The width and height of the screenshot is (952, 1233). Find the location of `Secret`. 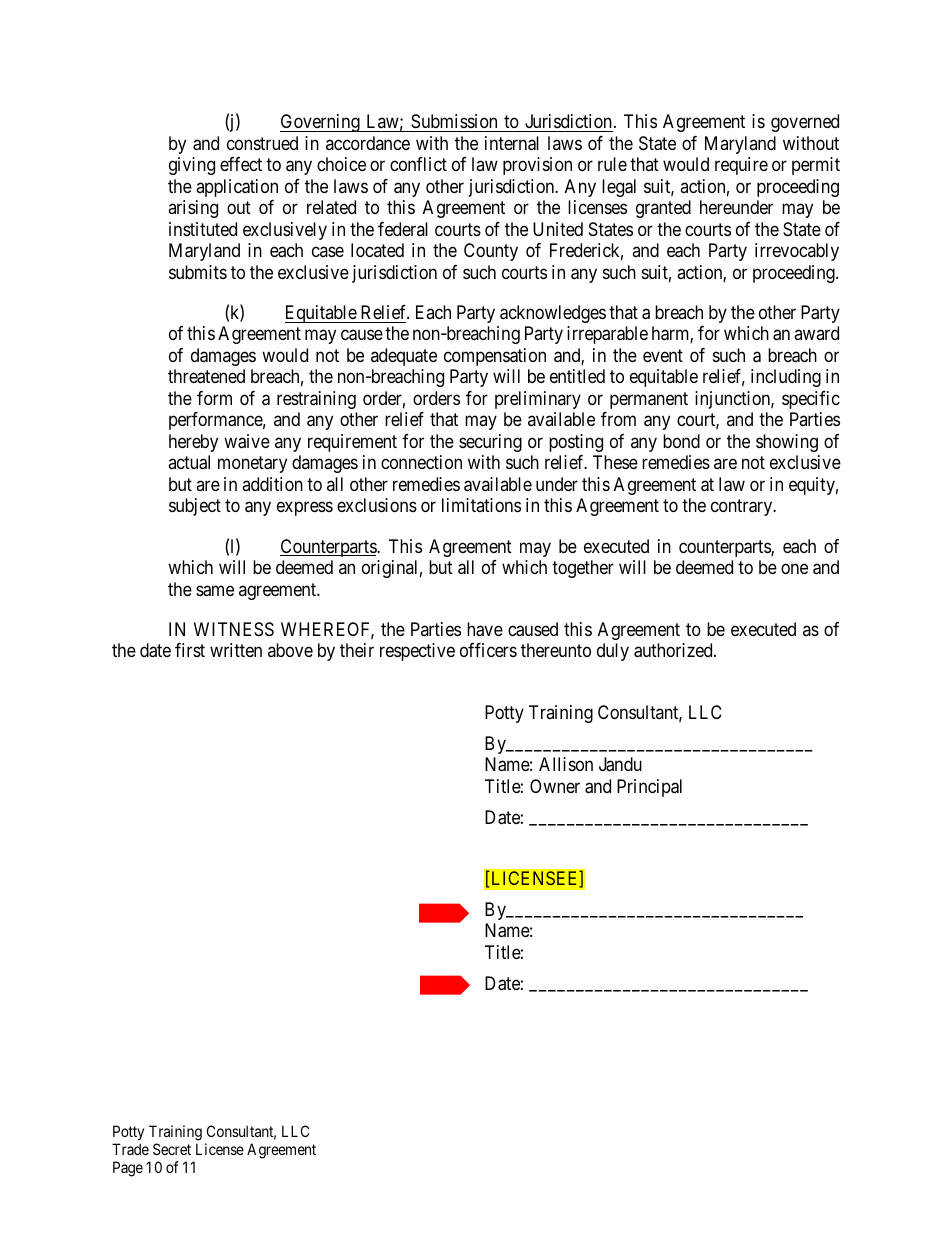

Secret is located at coordinates (172, 1149).
